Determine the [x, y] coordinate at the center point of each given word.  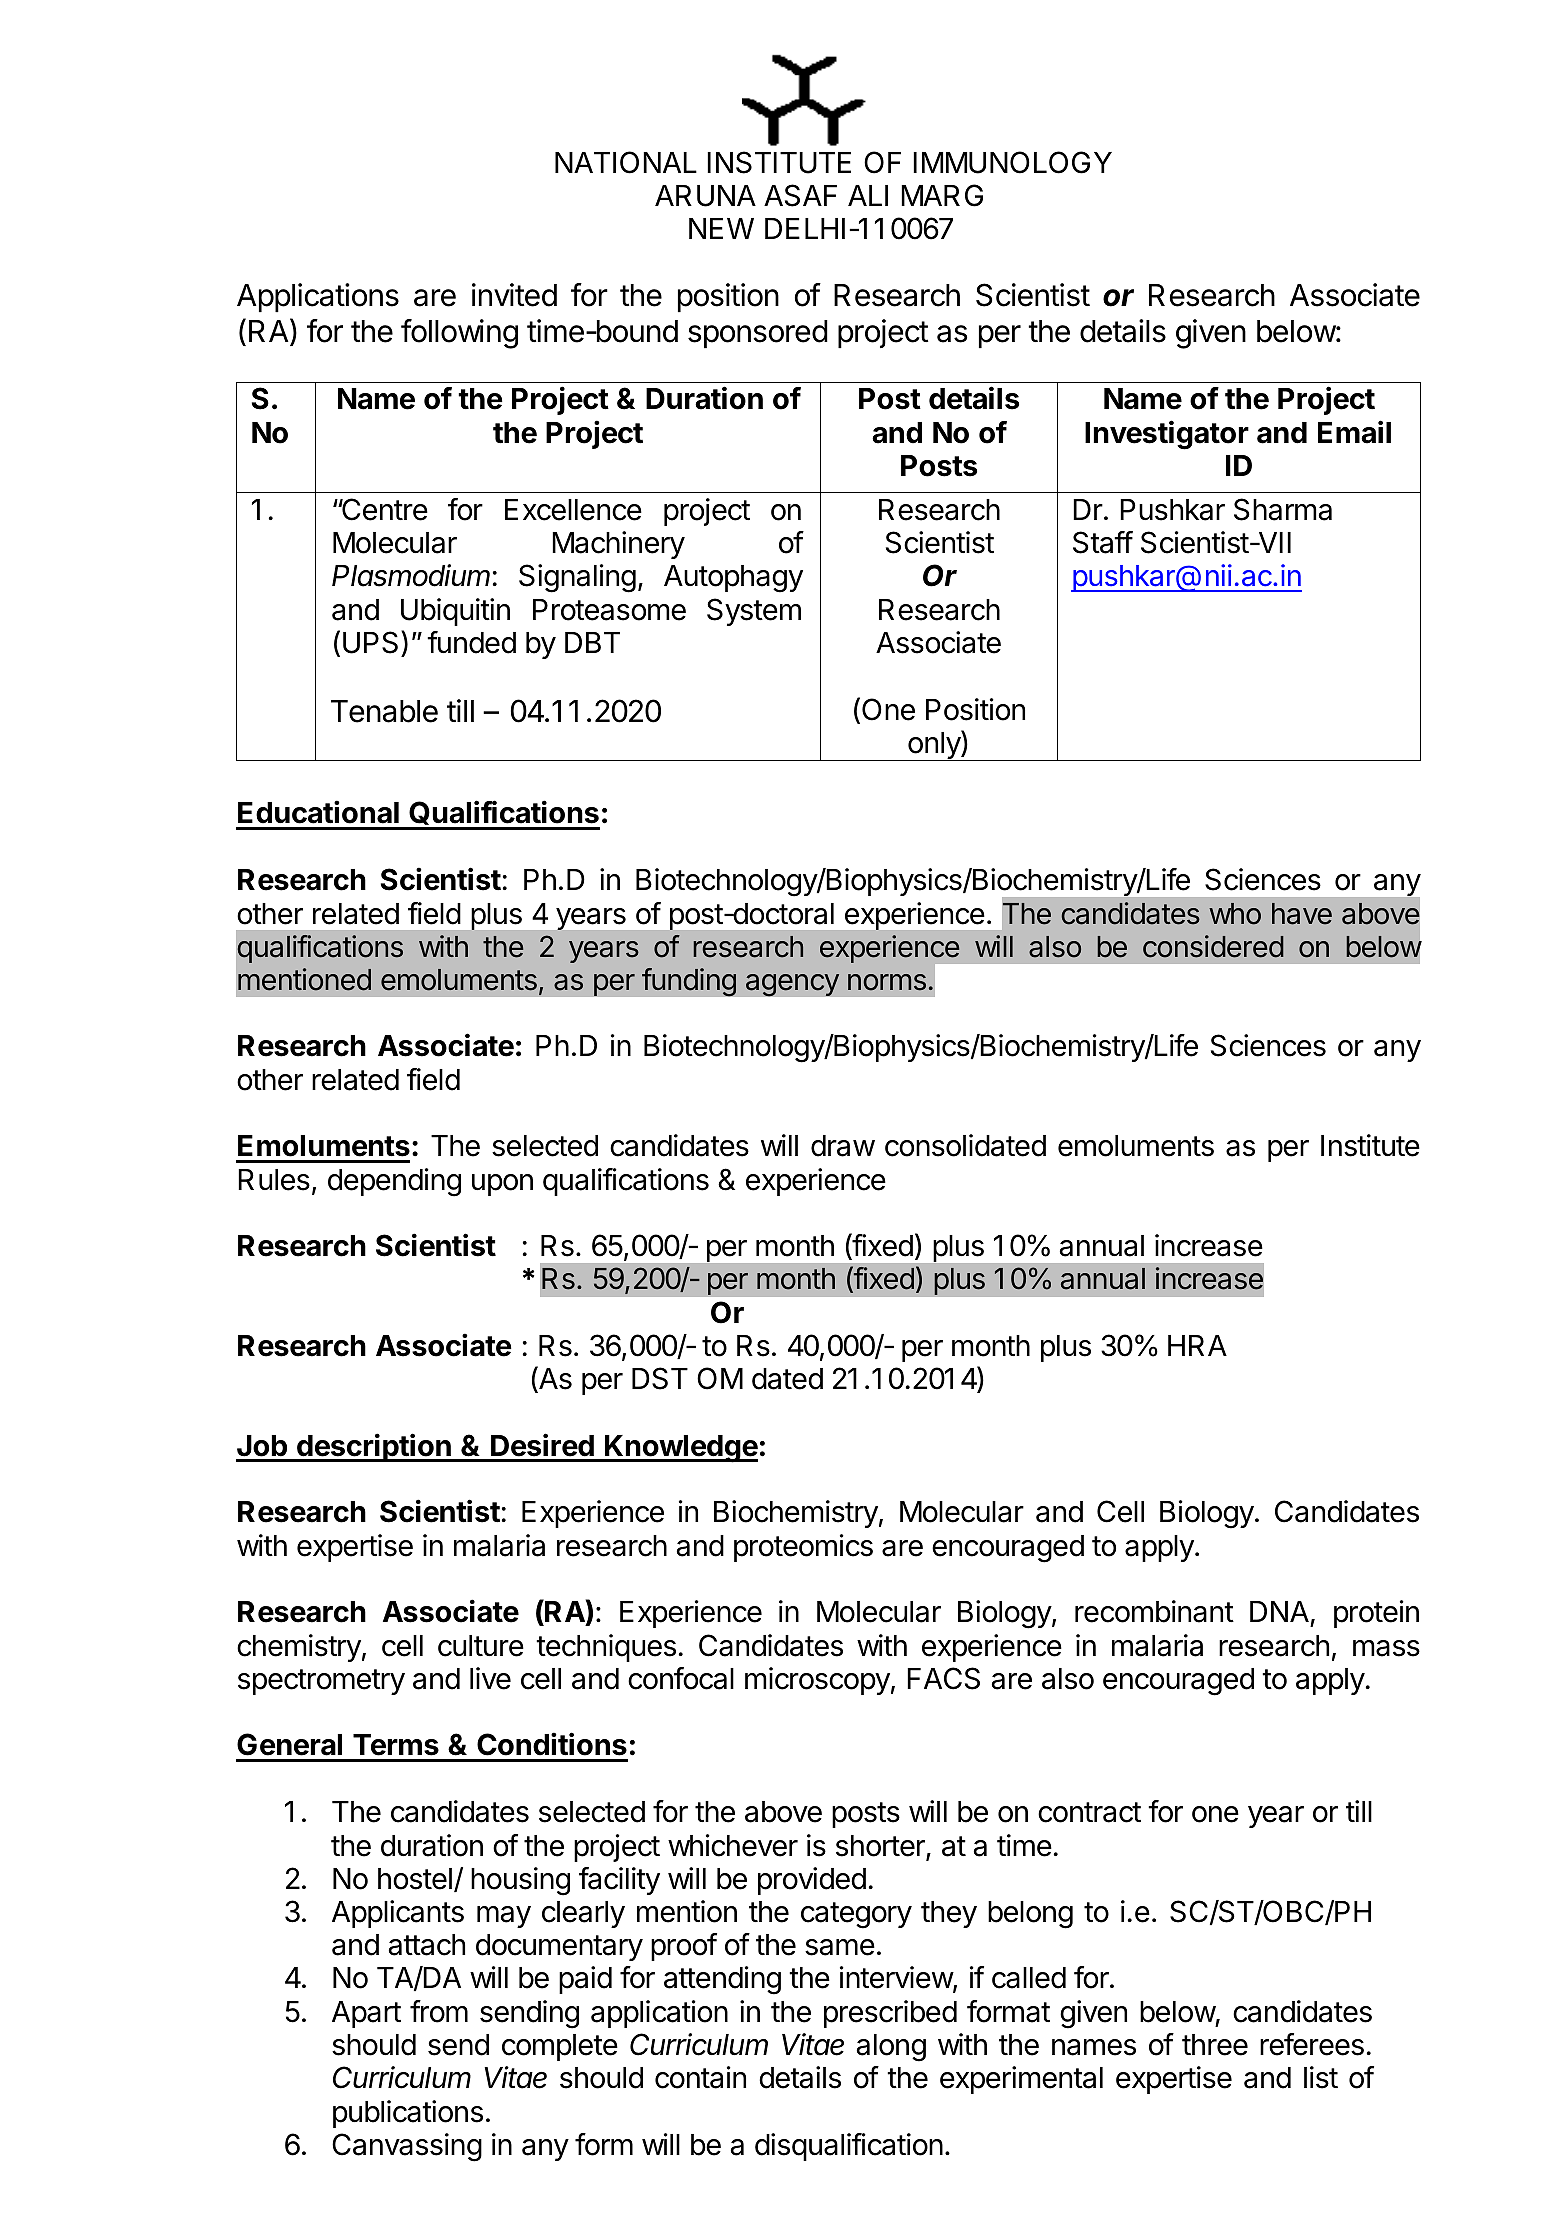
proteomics [803, 1548]
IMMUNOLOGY [1012, 162]
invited [514, 295]
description [374, 1447]
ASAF [800, 195]
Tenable [384, 711]
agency [793, 985]
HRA [1197, 1345]
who [1235, 914]
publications [408, 2114]
